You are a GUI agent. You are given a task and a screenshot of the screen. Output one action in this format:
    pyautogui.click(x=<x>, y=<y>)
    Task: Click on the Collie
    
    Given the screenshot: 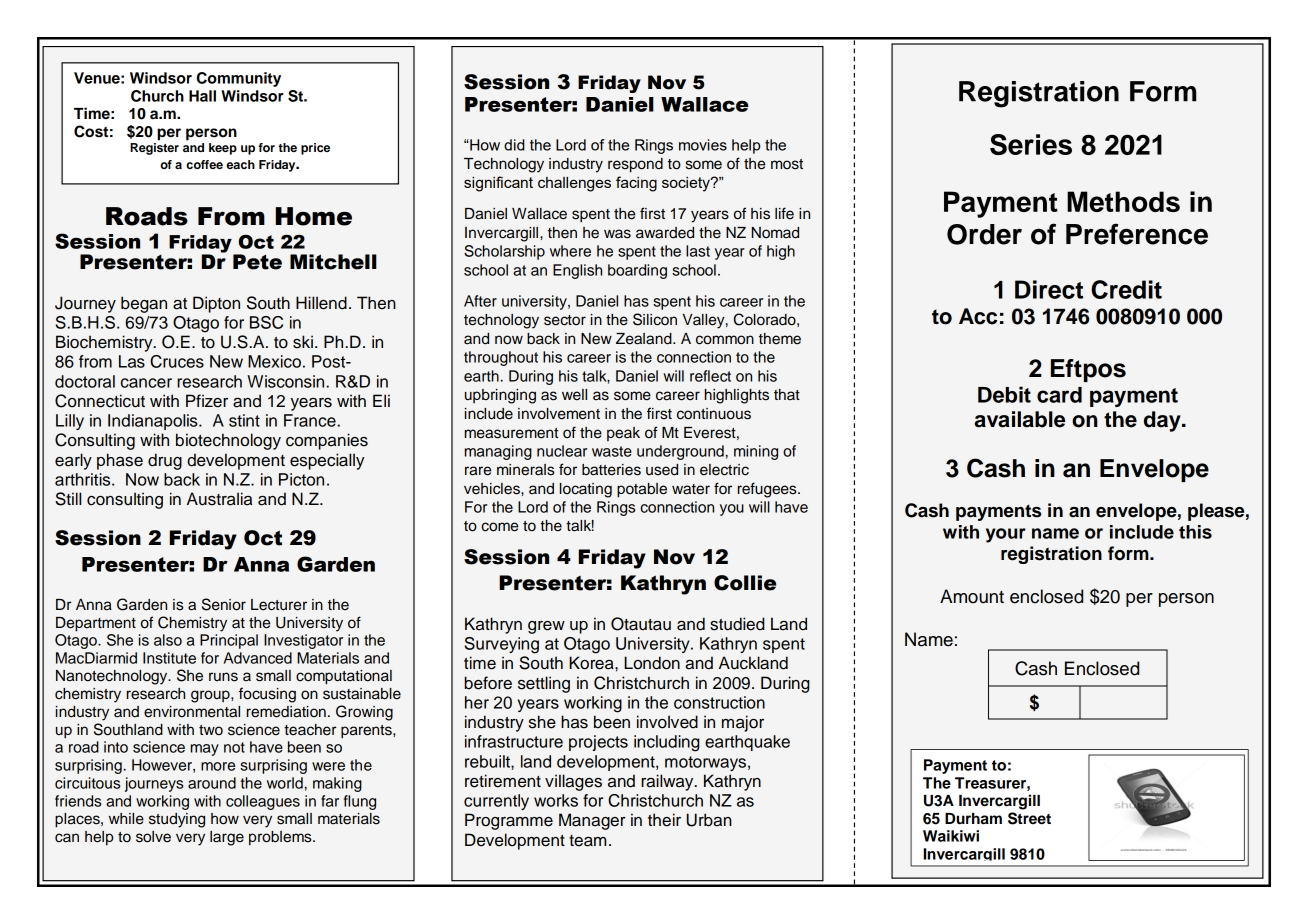 What is the action you would take?
    pyautogui.click(x=745, y=583)
